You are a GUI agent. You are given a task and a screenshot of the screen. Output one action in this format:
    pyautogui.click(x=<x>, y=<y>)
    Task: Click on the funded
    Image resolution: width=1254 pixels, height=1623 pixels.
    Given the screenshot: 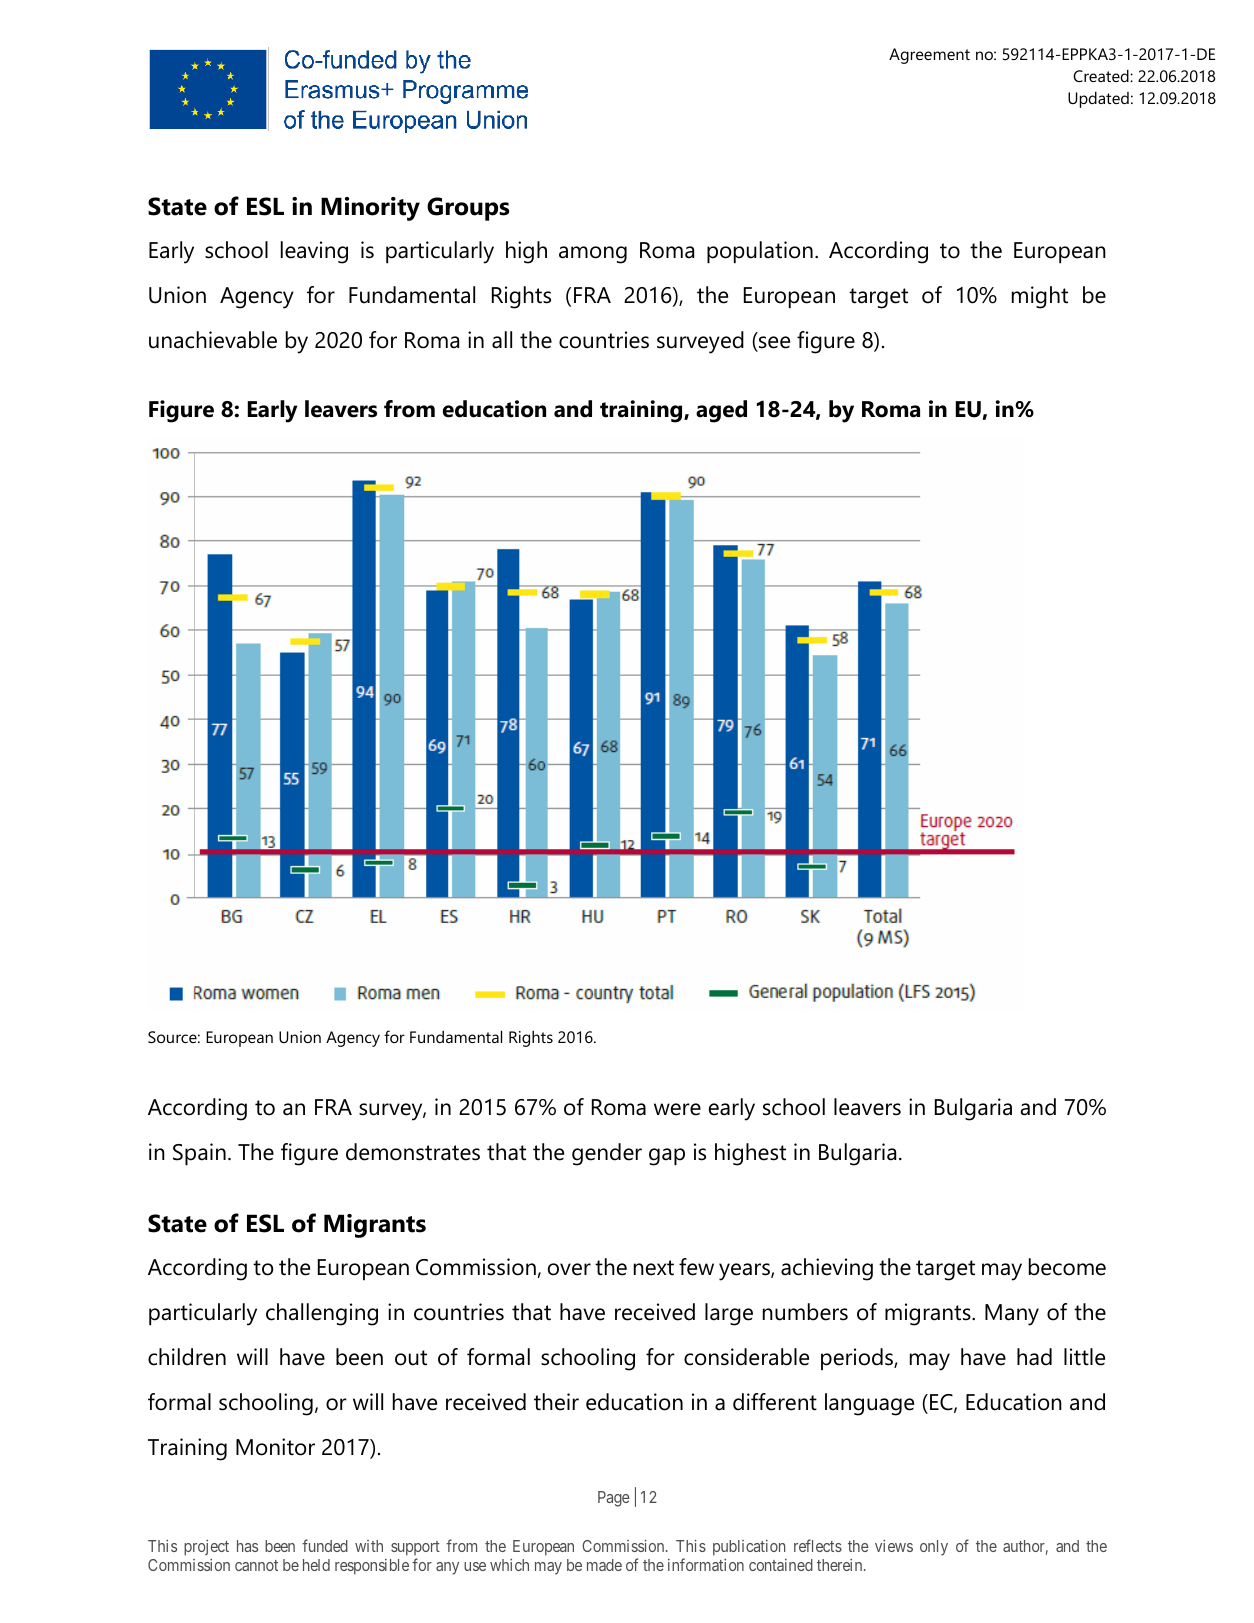 What is the action you would take?
    pyautogui.click(x=325, y=1545)
